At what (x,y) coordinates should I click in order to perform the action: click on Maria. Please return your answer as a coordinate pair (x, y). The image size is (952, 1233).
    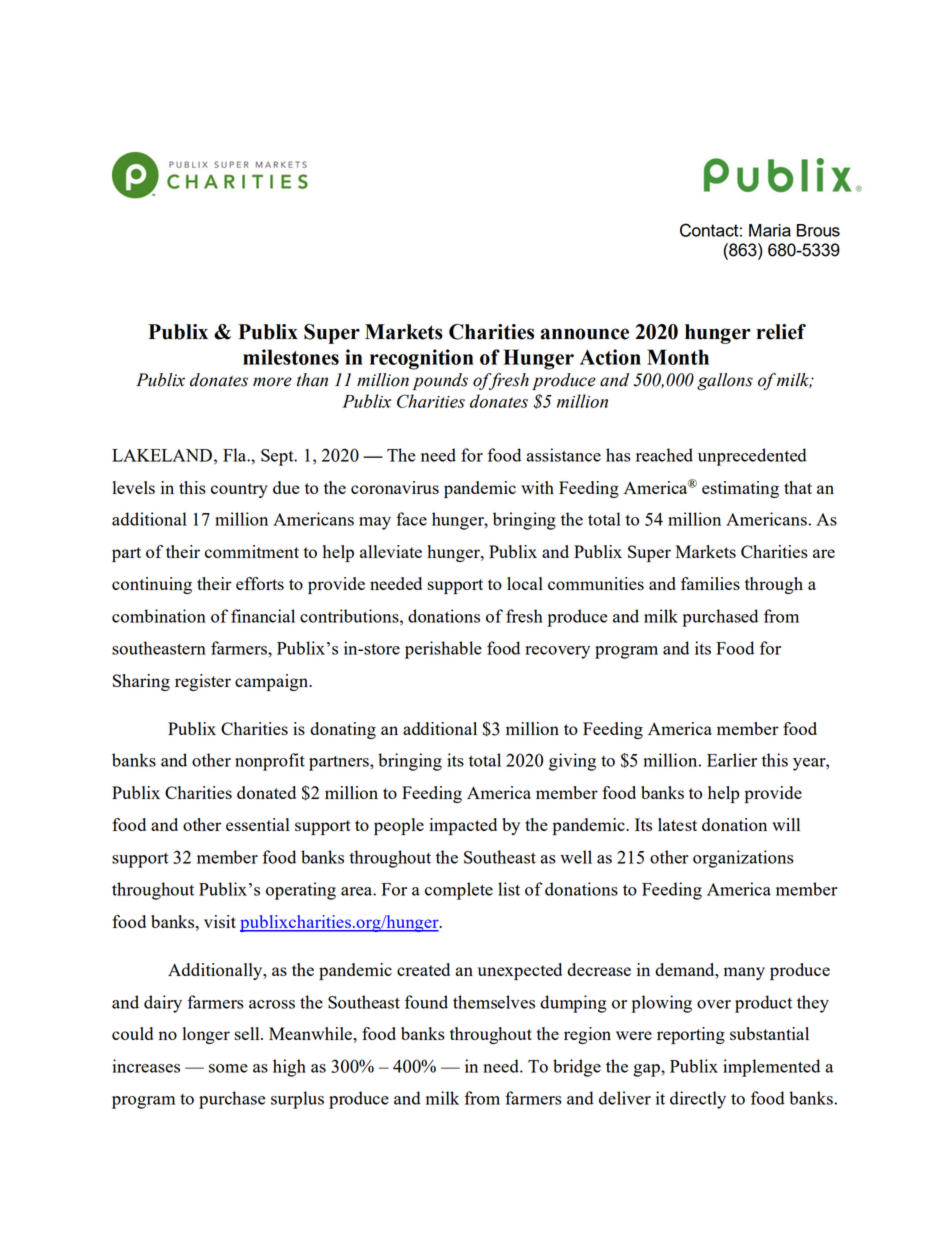
    Looking at the image, I should click on (770, 230).
